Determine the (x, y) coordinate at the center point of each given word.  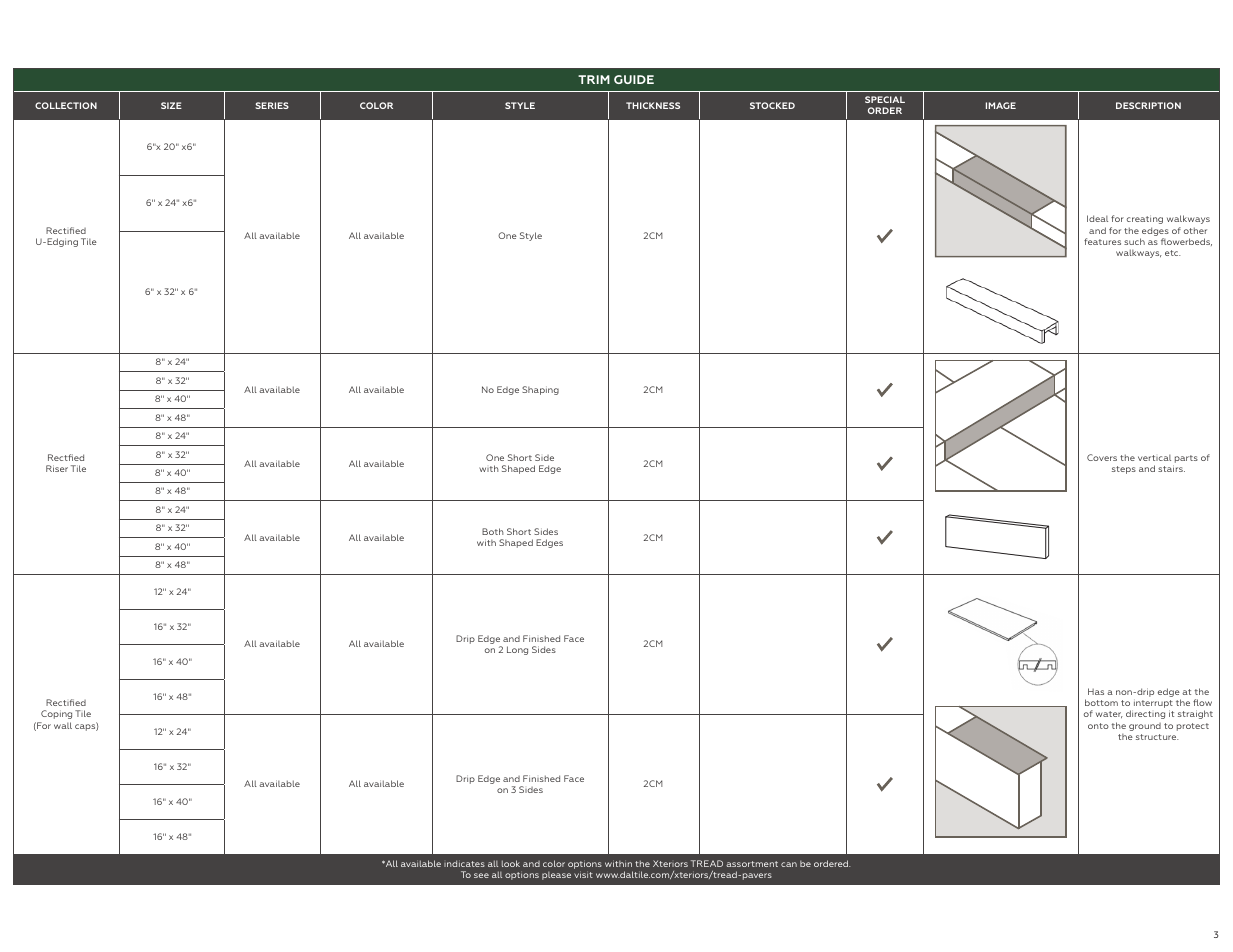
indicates (464, 863)
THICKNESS (653, 105)
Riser (57, 468)
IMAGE (1001, 105)
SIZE (171, 105)
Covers (1102, 457)
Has (1096, 691)
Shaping (540, 390)
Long (517, 650)
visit (583, 874)
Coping (56, 714)
